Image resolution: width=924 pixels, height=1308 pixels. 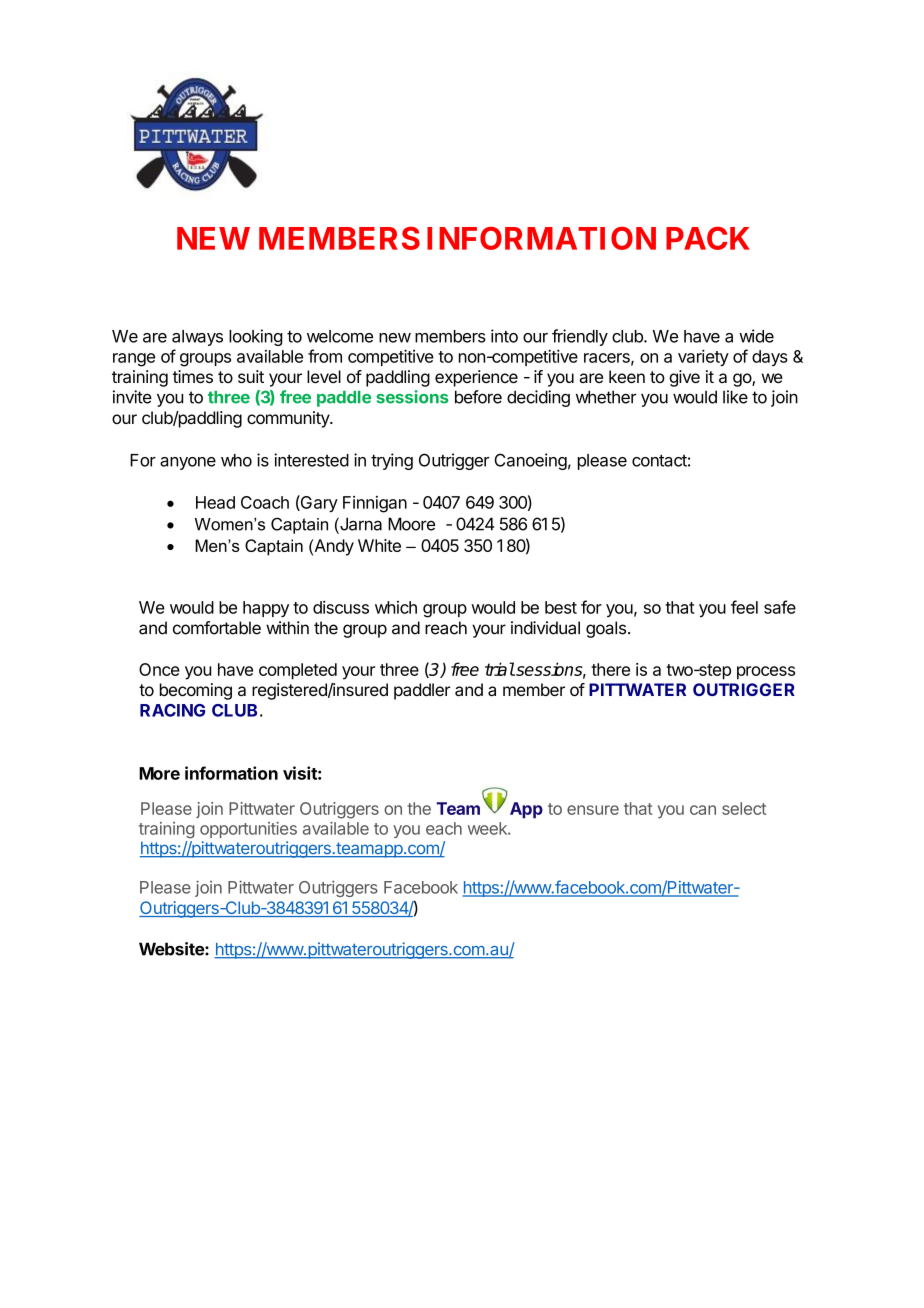 I want to click on PACK, so click(x=708, y=238).
